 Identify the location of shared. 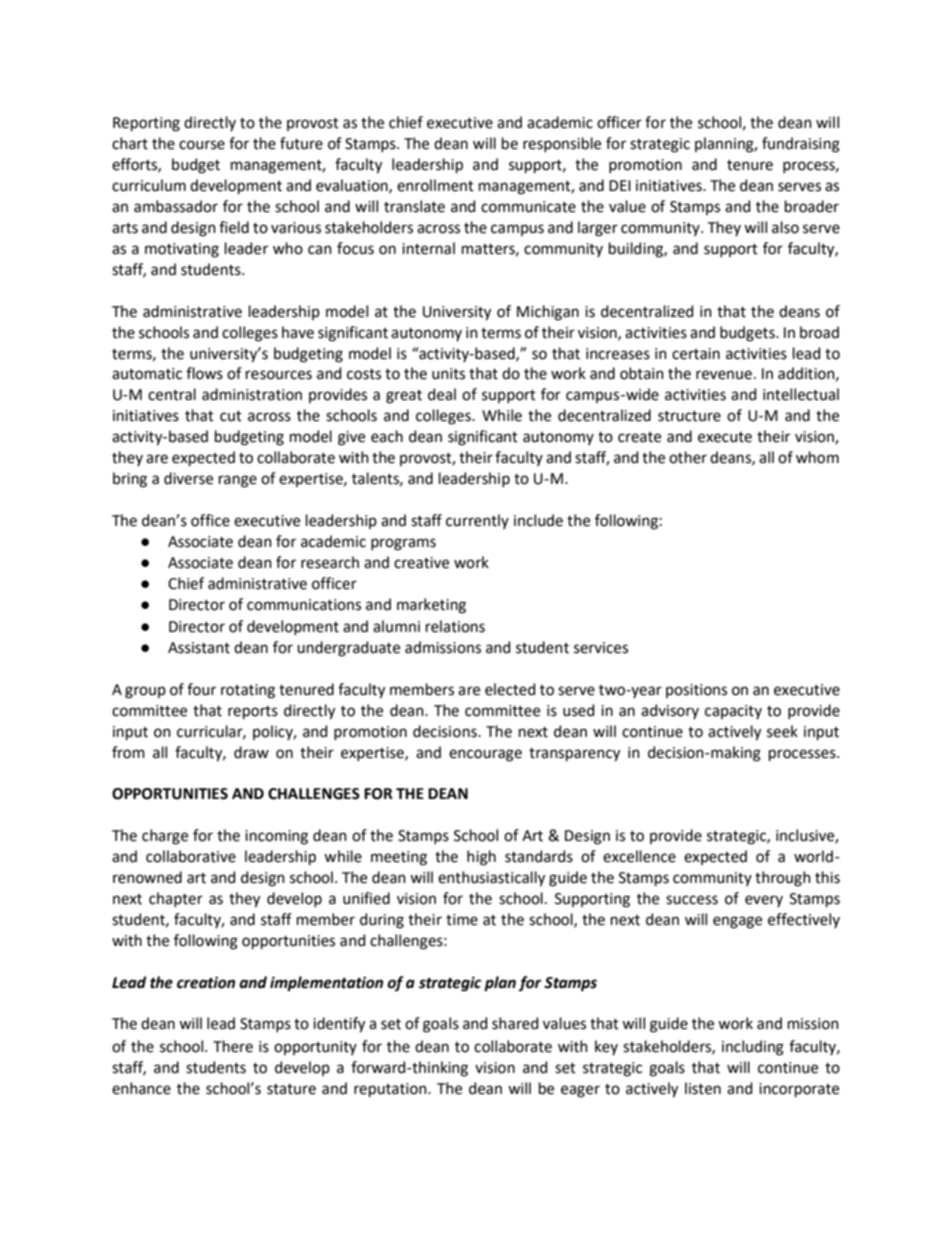
(515, 1023).
